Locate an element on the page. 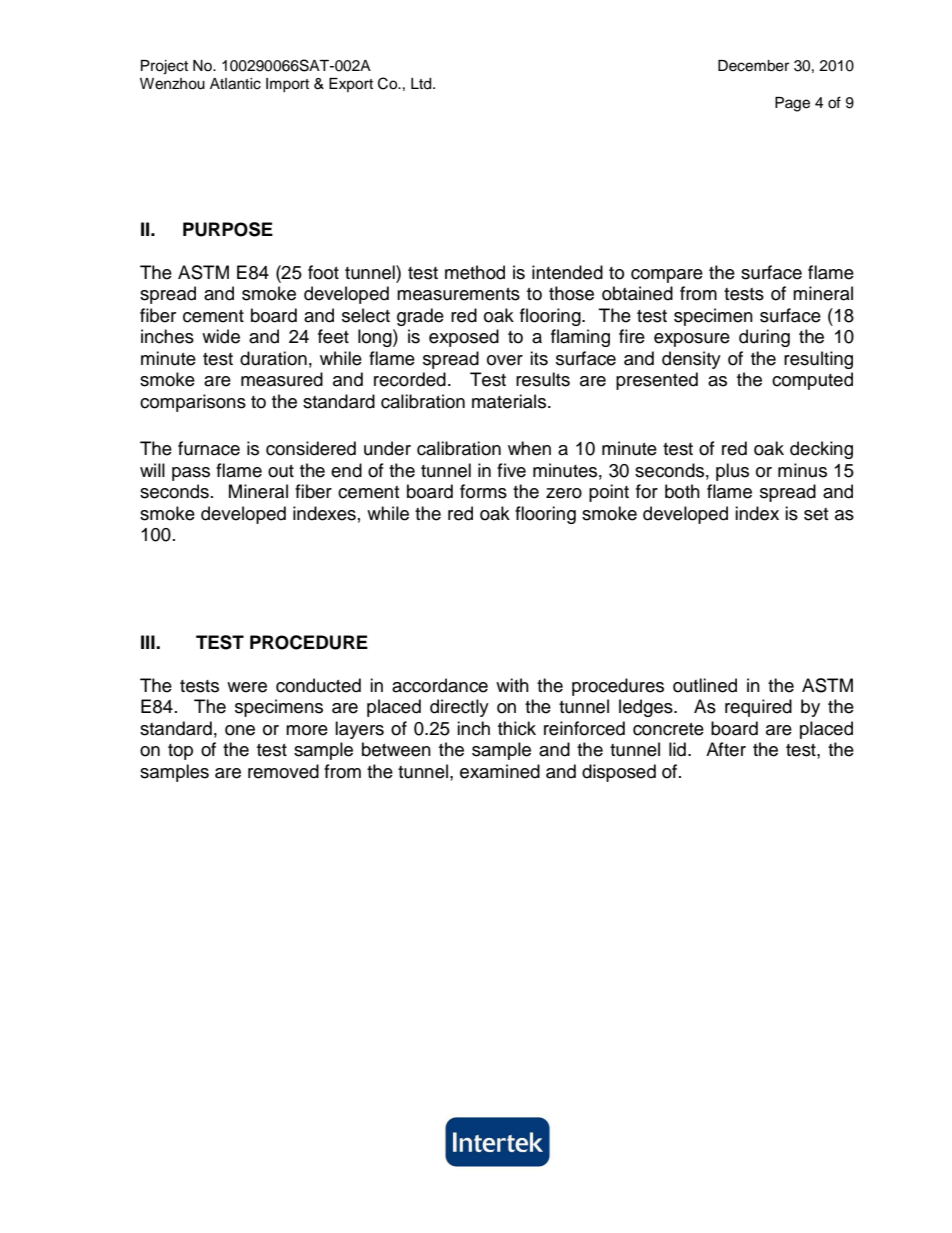  December is located at coordinates (753, 66).
